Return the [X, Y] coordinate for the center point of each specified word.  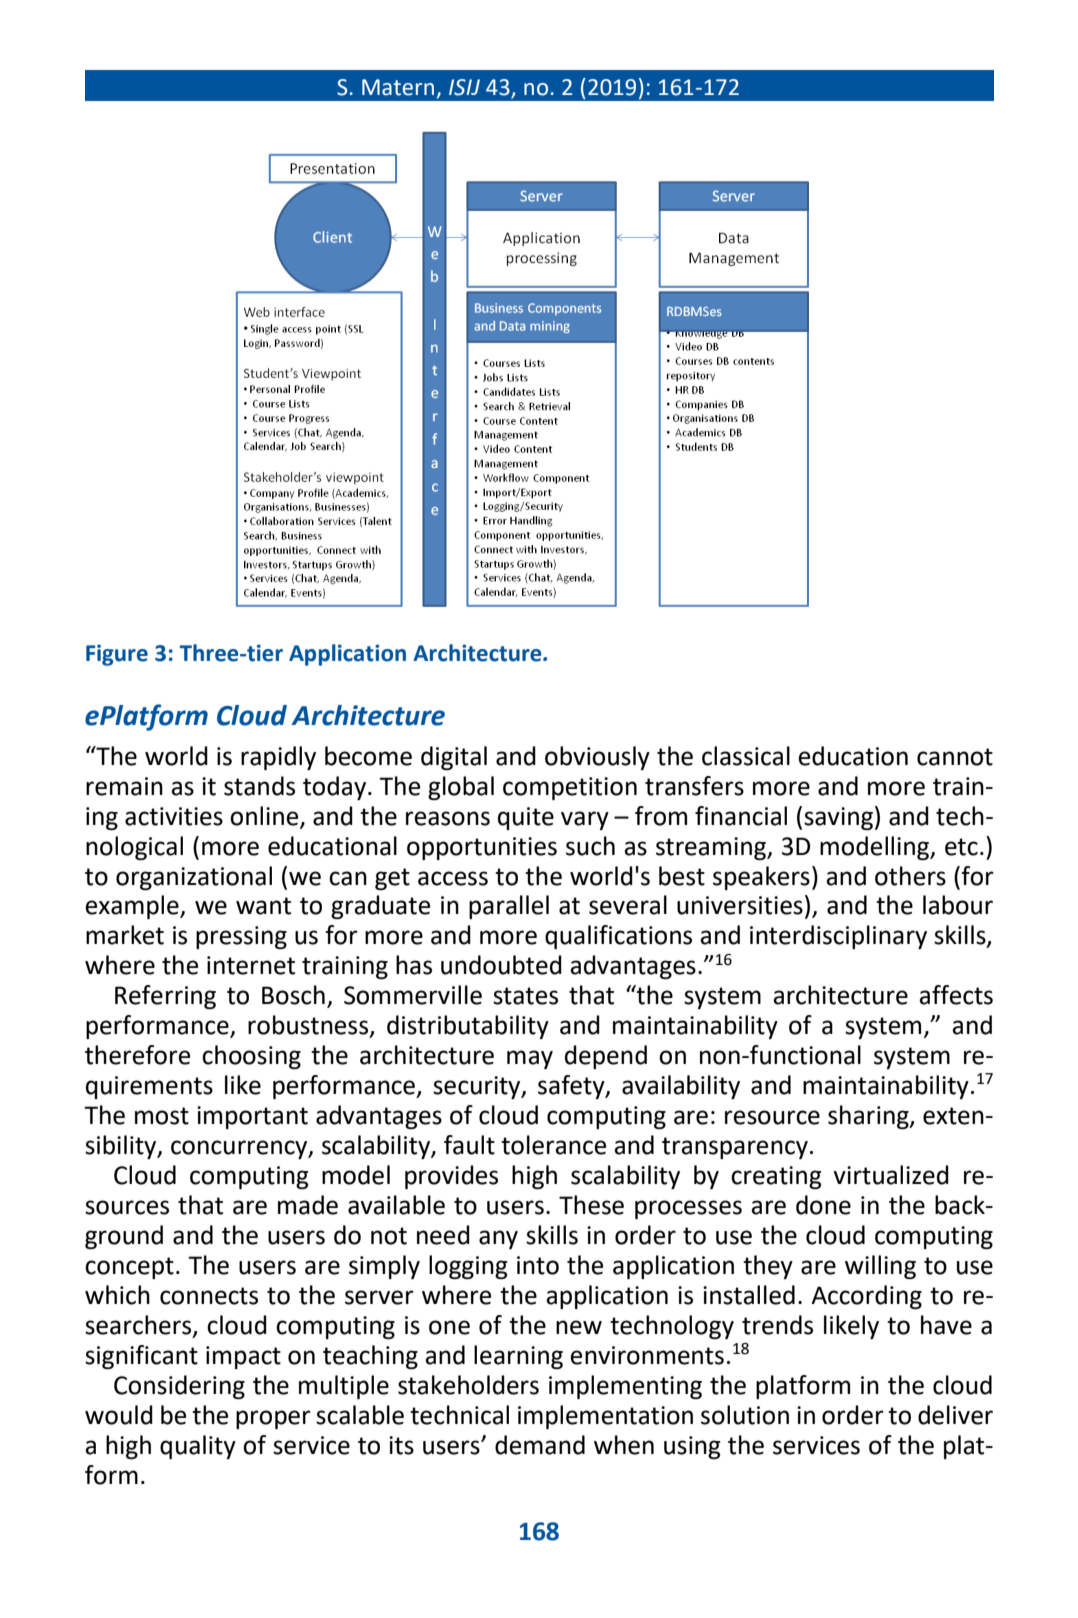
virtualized [891, 1175]
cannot [955, 757]
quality [198, 1447]
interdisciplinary [838, 937]
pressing [241, 937]
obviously [597, 758]
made [308, 1205]
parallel [509, 907]
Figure [117, 655]
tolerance [553, 1145]
